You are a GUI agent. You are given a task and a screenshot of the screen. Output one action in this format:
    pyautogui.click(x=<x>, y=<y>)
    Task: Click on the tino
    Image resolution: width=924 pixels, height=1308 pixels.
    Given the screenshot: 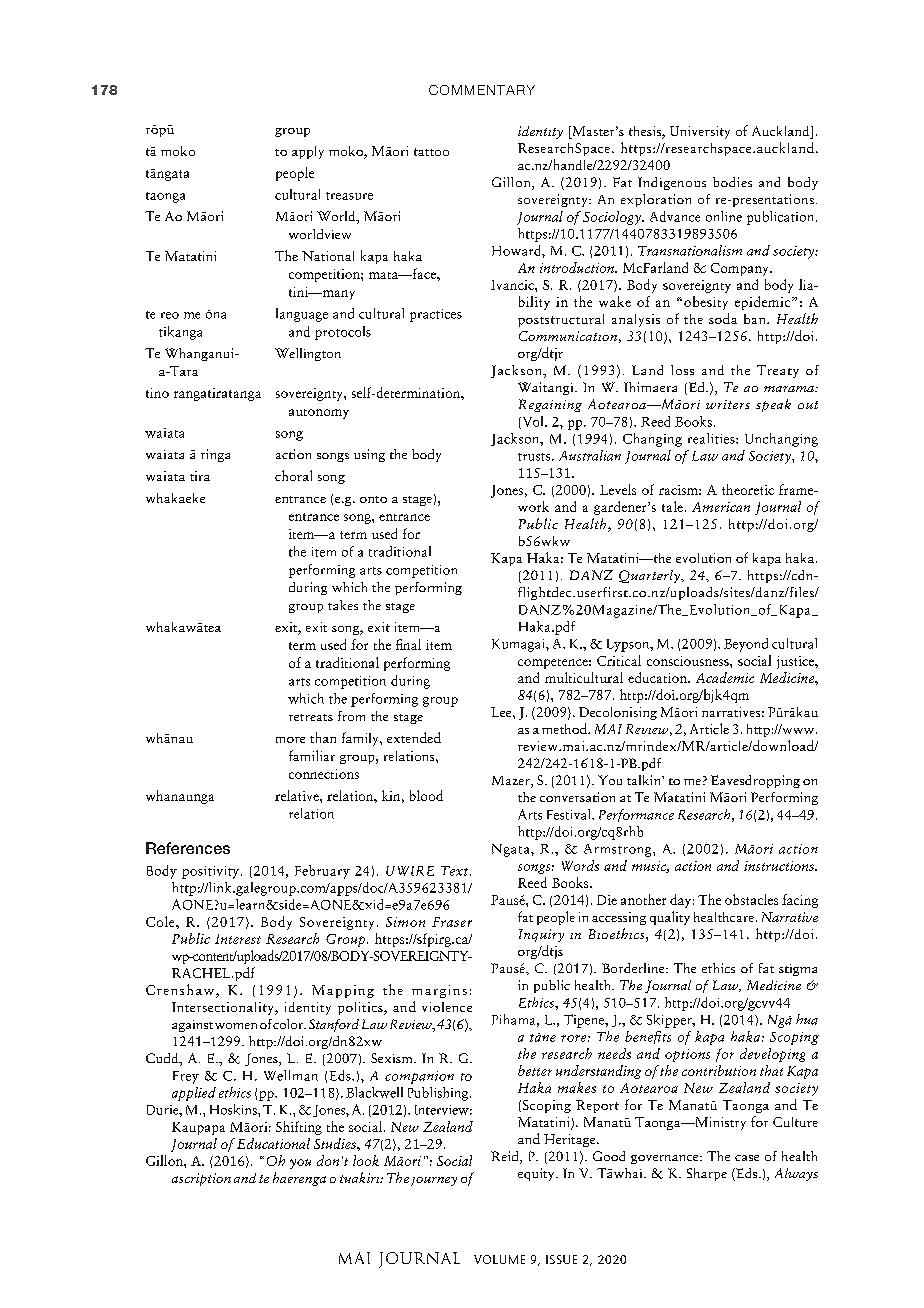 What is the action you would take?
    pyautogui.click(x=157, y=393)
